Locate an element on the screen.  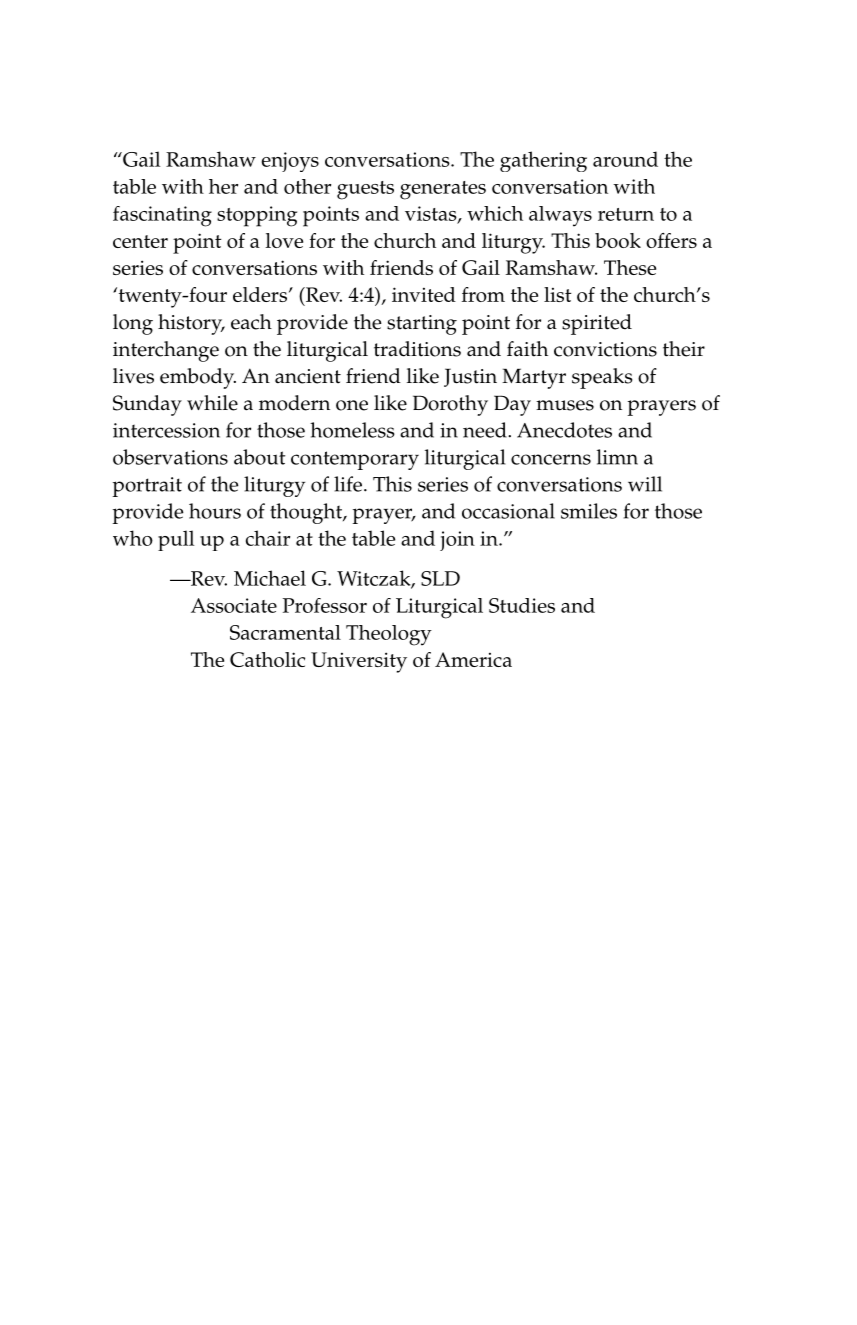
Catholic is located at coordinates (267, 659).
